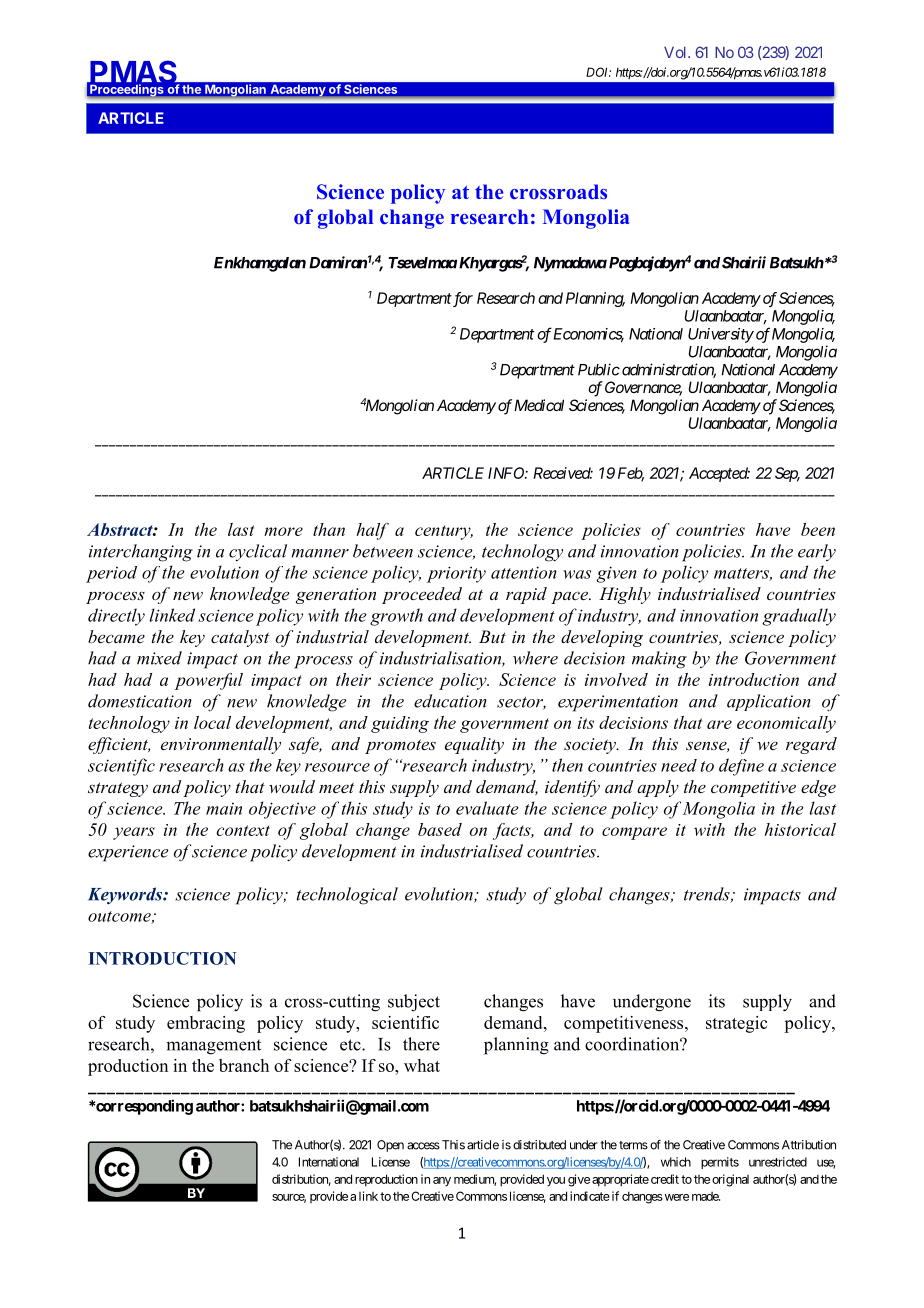  Describe the element at coordinates (206, 1024) in the document. I see `embracing` at that location.
